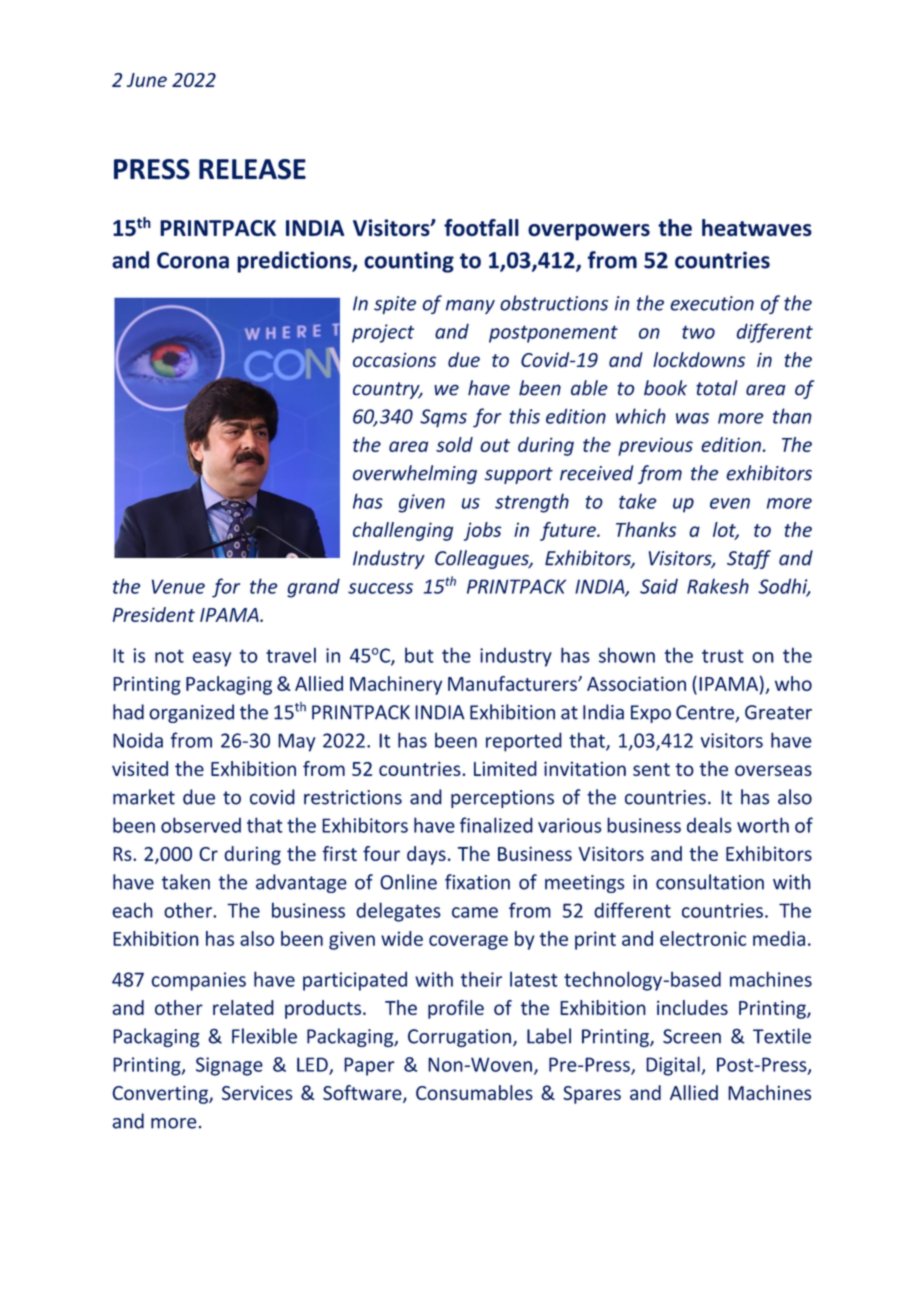 The height and width of the page is (1308, 924). What do you see at coordinates (193, 260) in the page?
I see `Corona` at bounding box center [193, 260].
